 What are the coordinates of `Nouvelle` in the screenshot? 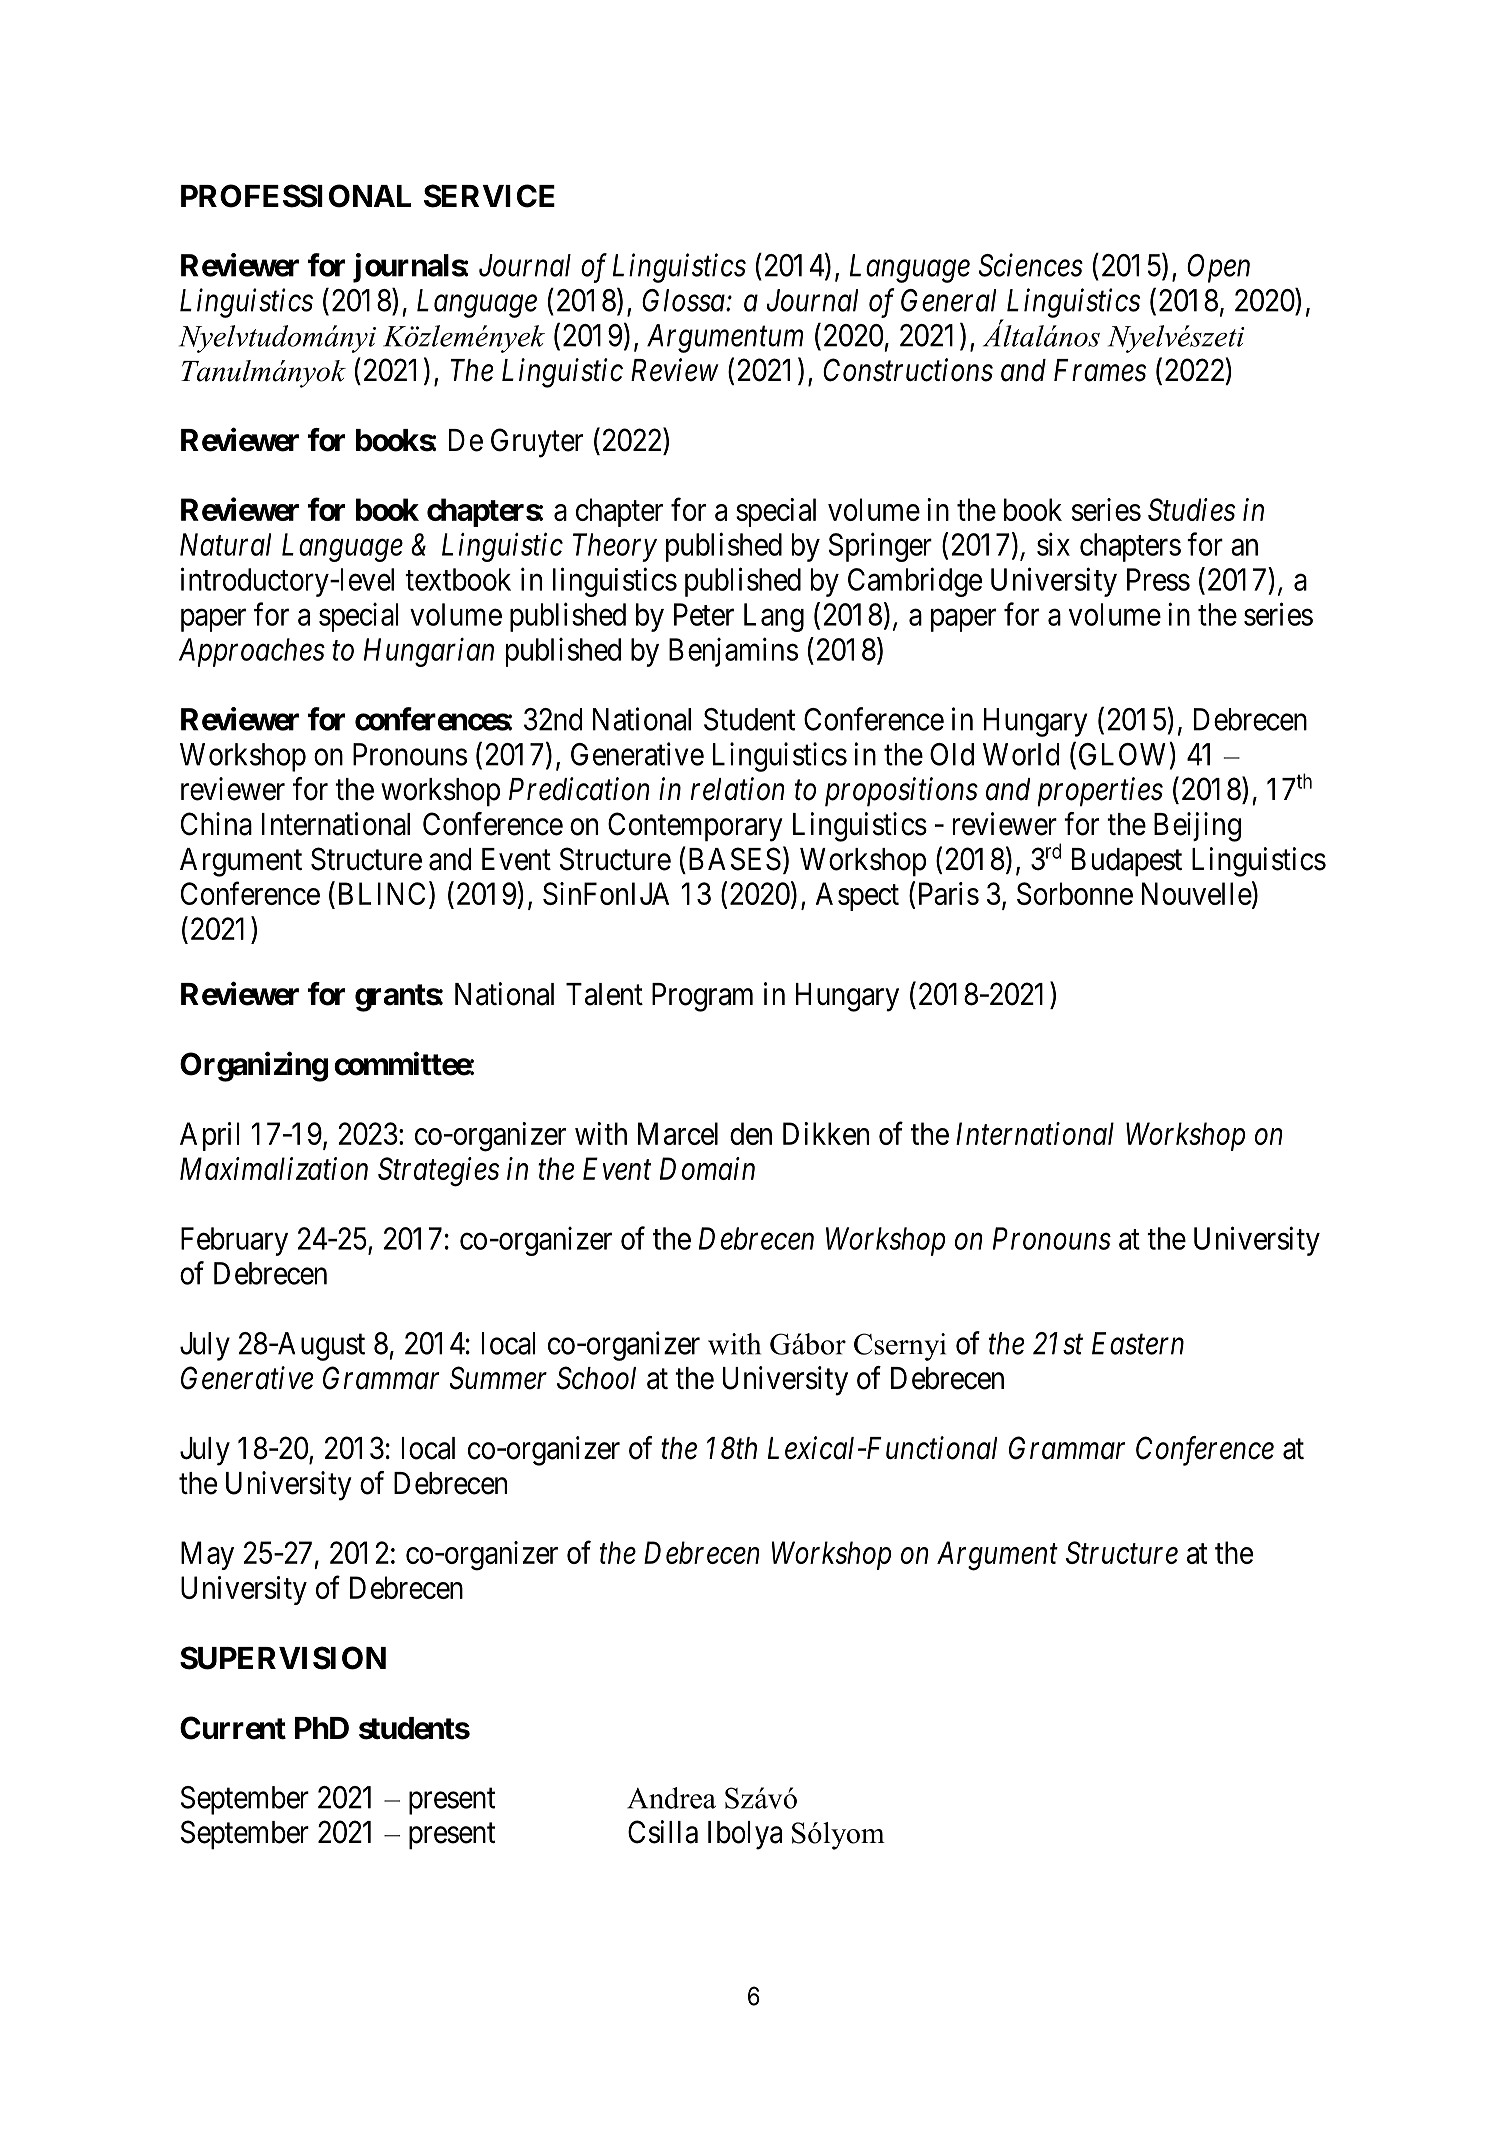 It's located at (1197, 893).
